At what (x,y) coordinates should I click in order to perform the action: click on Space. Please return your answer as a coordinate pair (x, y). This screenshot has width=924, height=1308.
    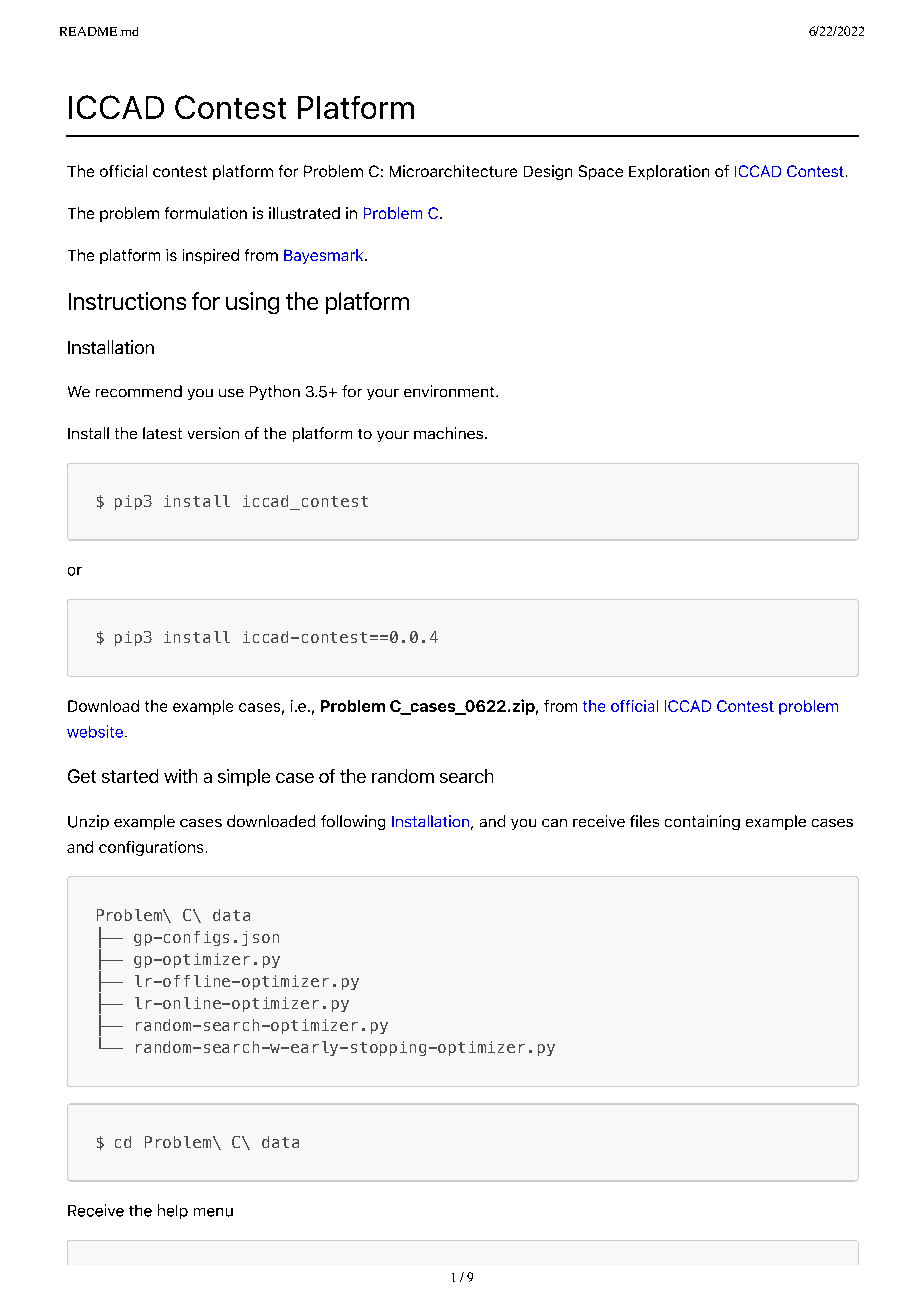
    Looking at the image, I should click on (601, 172).
